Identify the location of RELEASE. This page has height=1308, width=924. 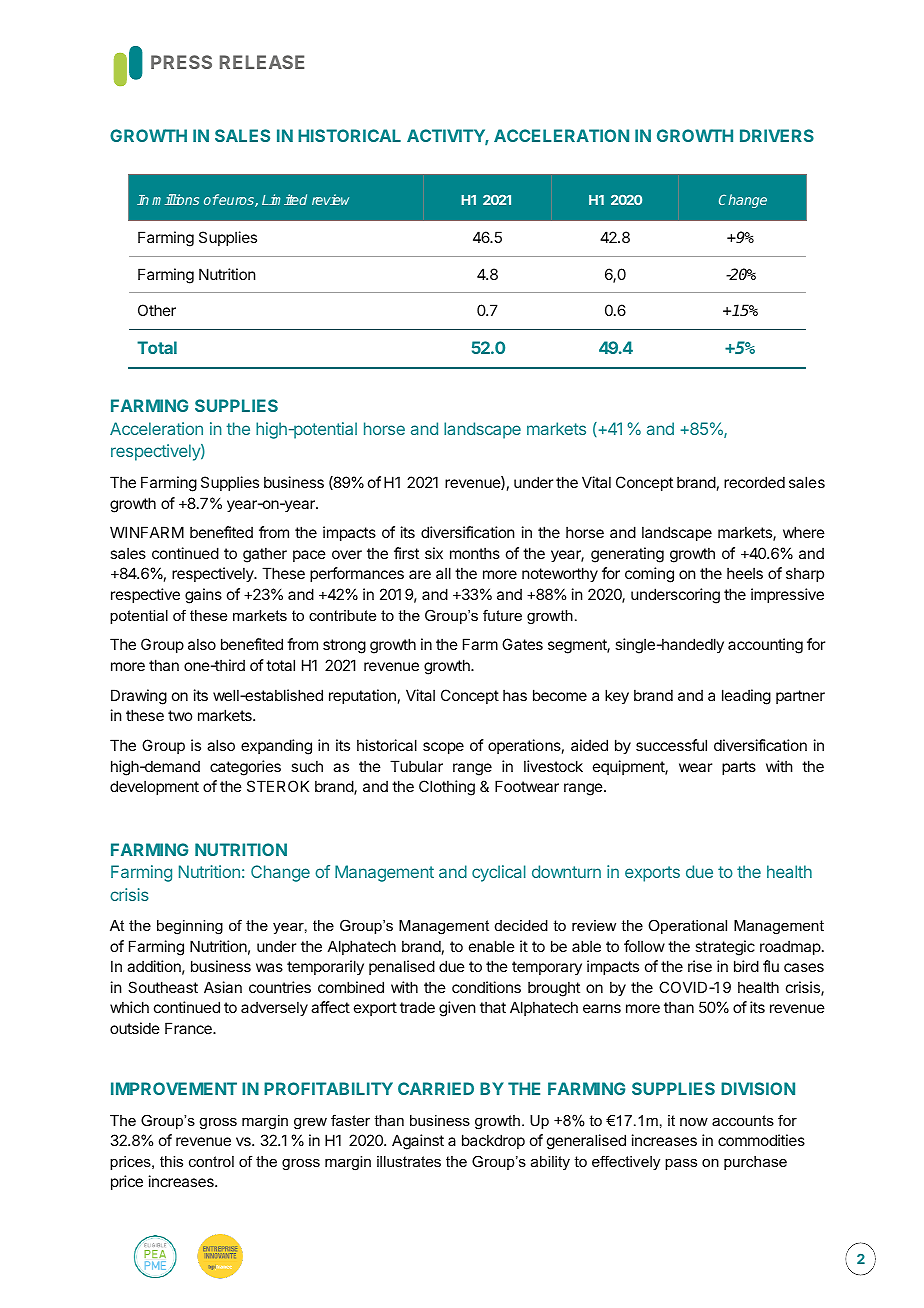
(262, 62).
